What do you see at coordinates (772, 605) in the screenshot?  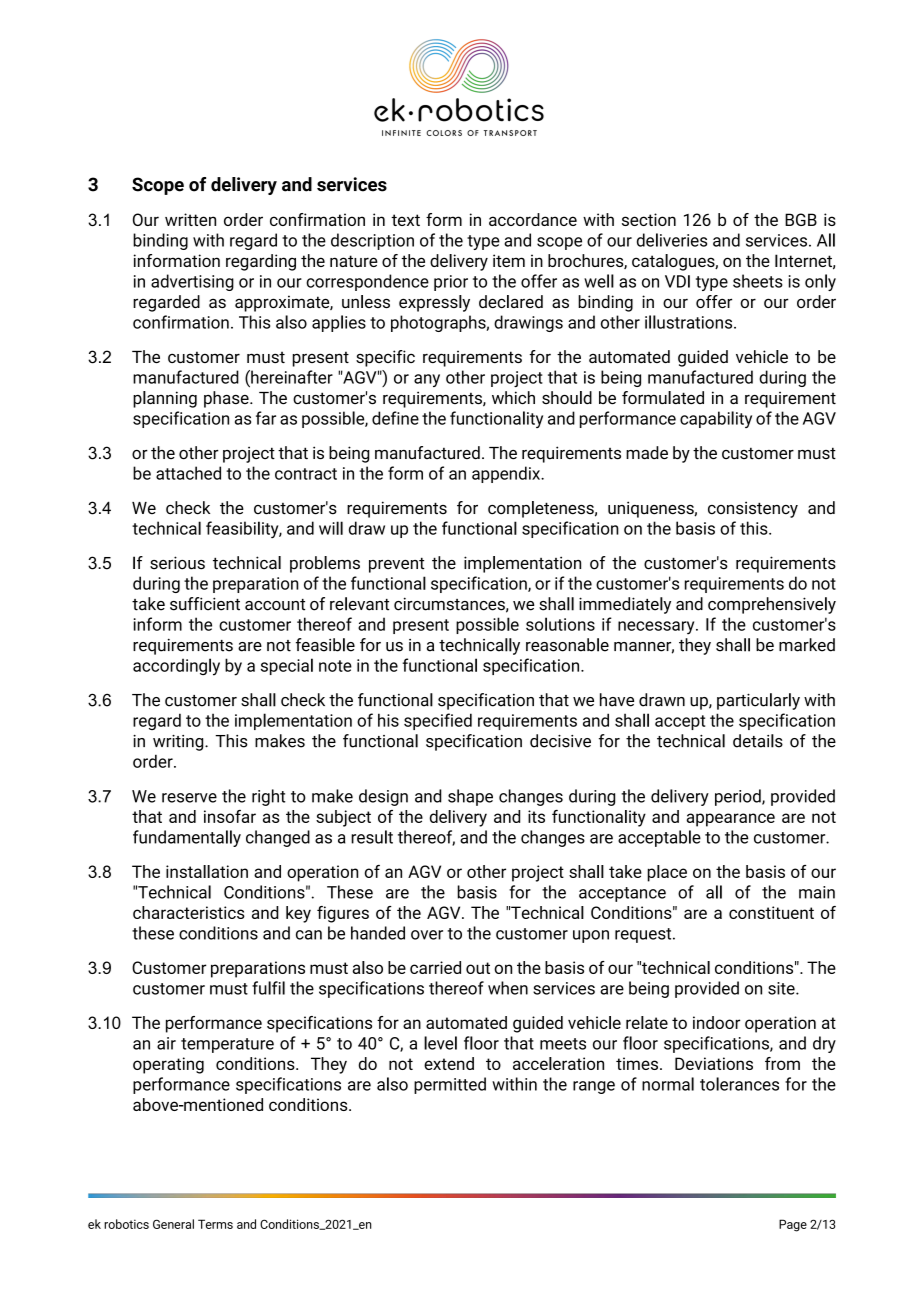 I see `comprehensively` at bounding box center [772, 605].
